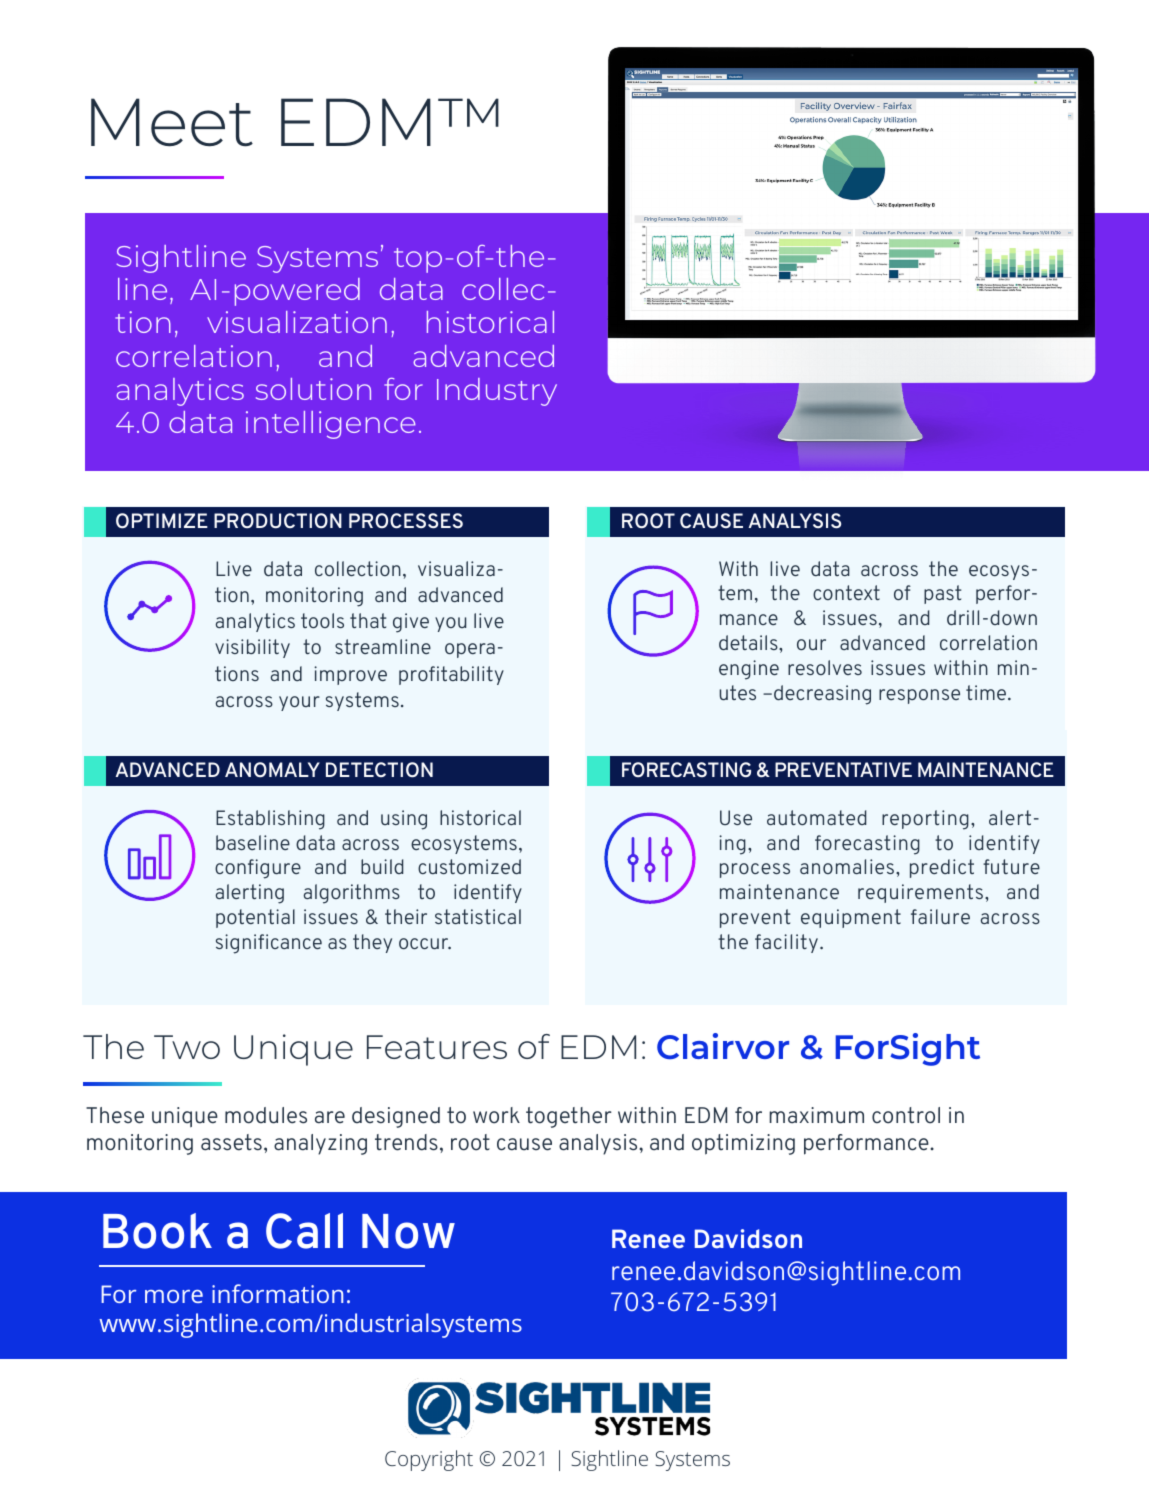 Image resolution: width=1149 pixels, height=1487 pixels. Describe the element at coordinates (940, 916) in the image. I see `failure` at that location.
